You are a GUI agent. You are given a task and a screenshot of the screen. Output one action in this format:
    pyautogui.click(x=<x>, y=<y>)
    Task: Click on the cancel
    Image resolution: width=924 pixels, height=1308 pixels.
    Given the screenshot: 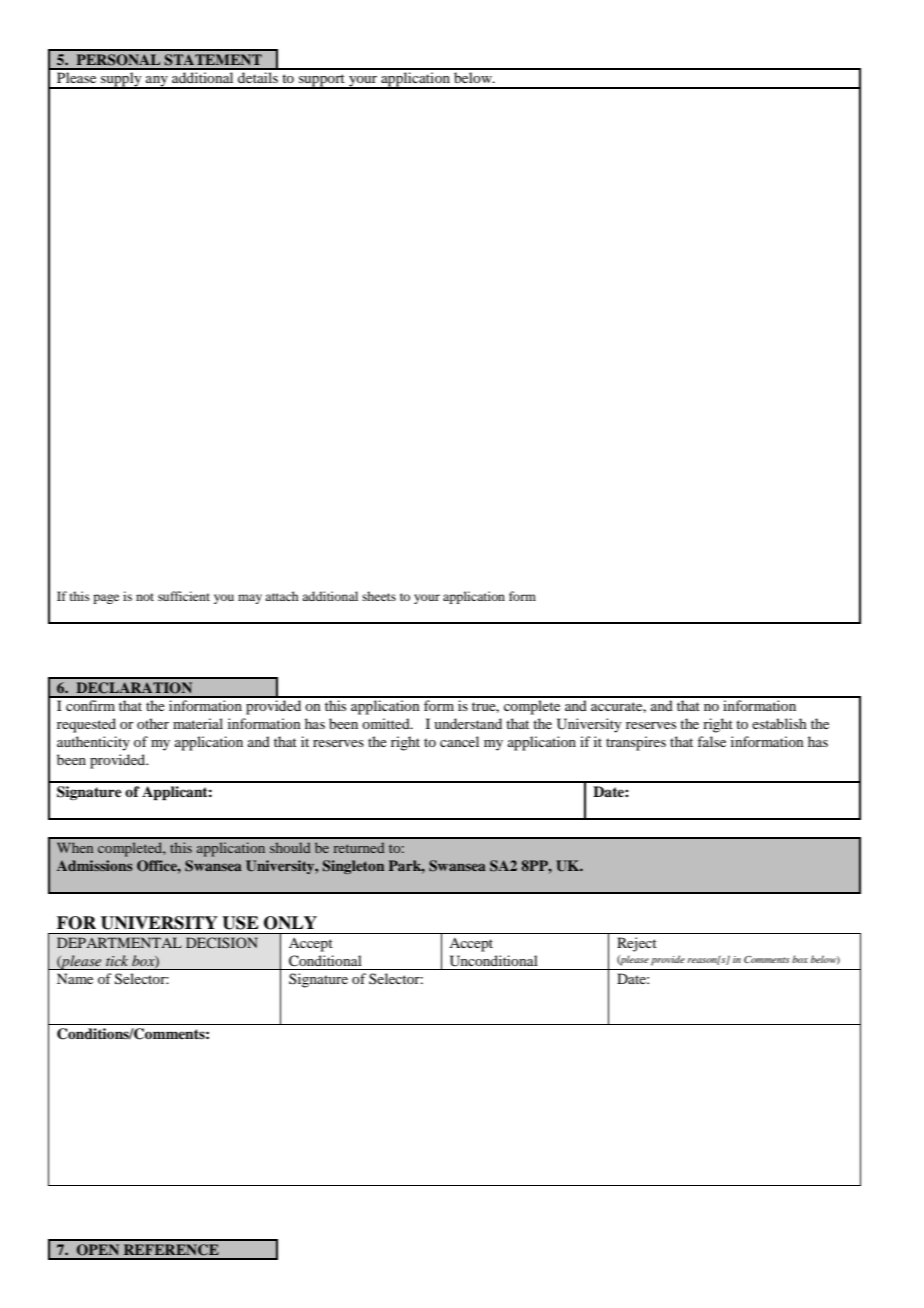 What is the action you would take?
    pyautogui.click(x=459, y=741)
